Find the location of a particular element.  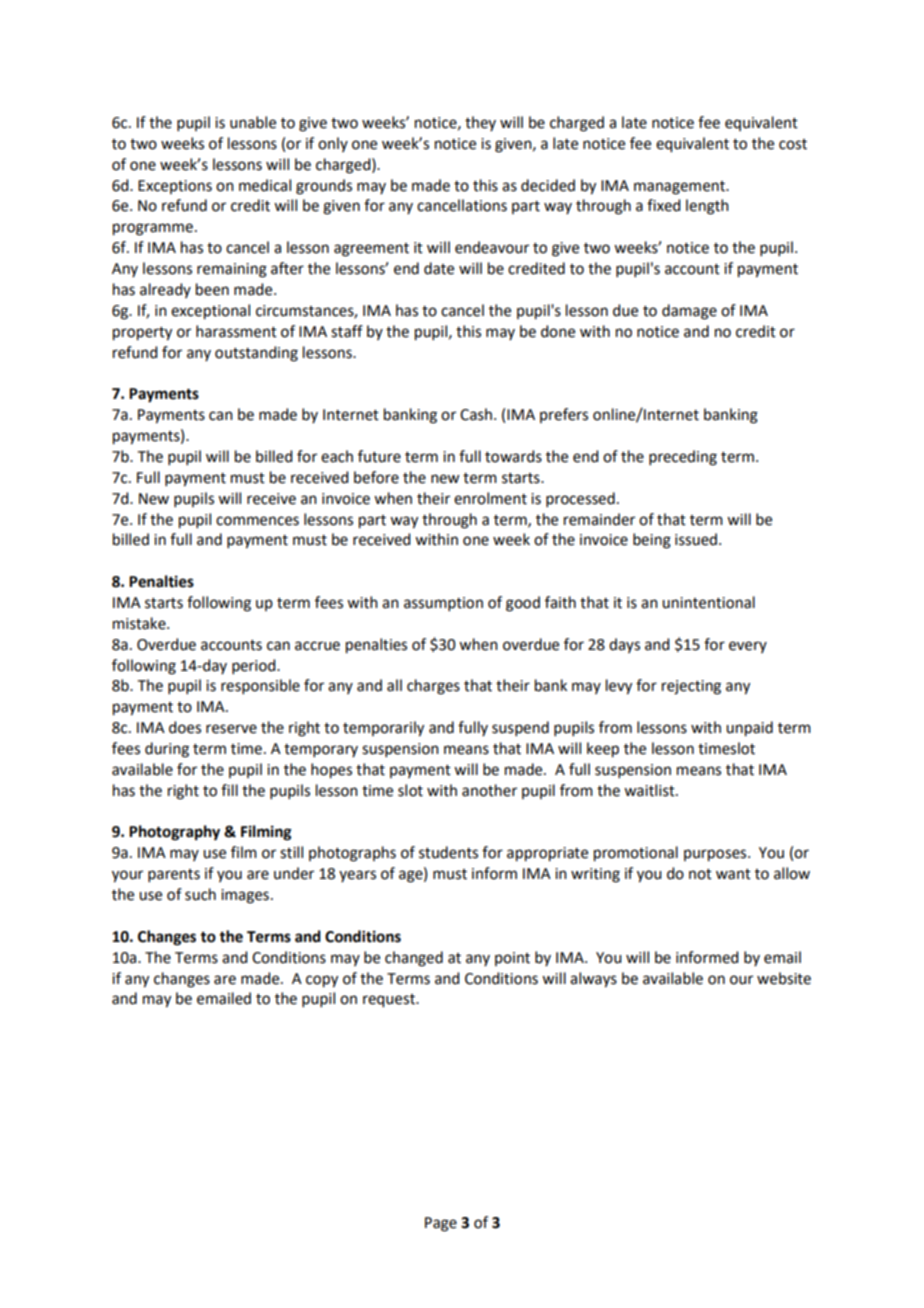

preceding is located at coordinates (683, 458).
